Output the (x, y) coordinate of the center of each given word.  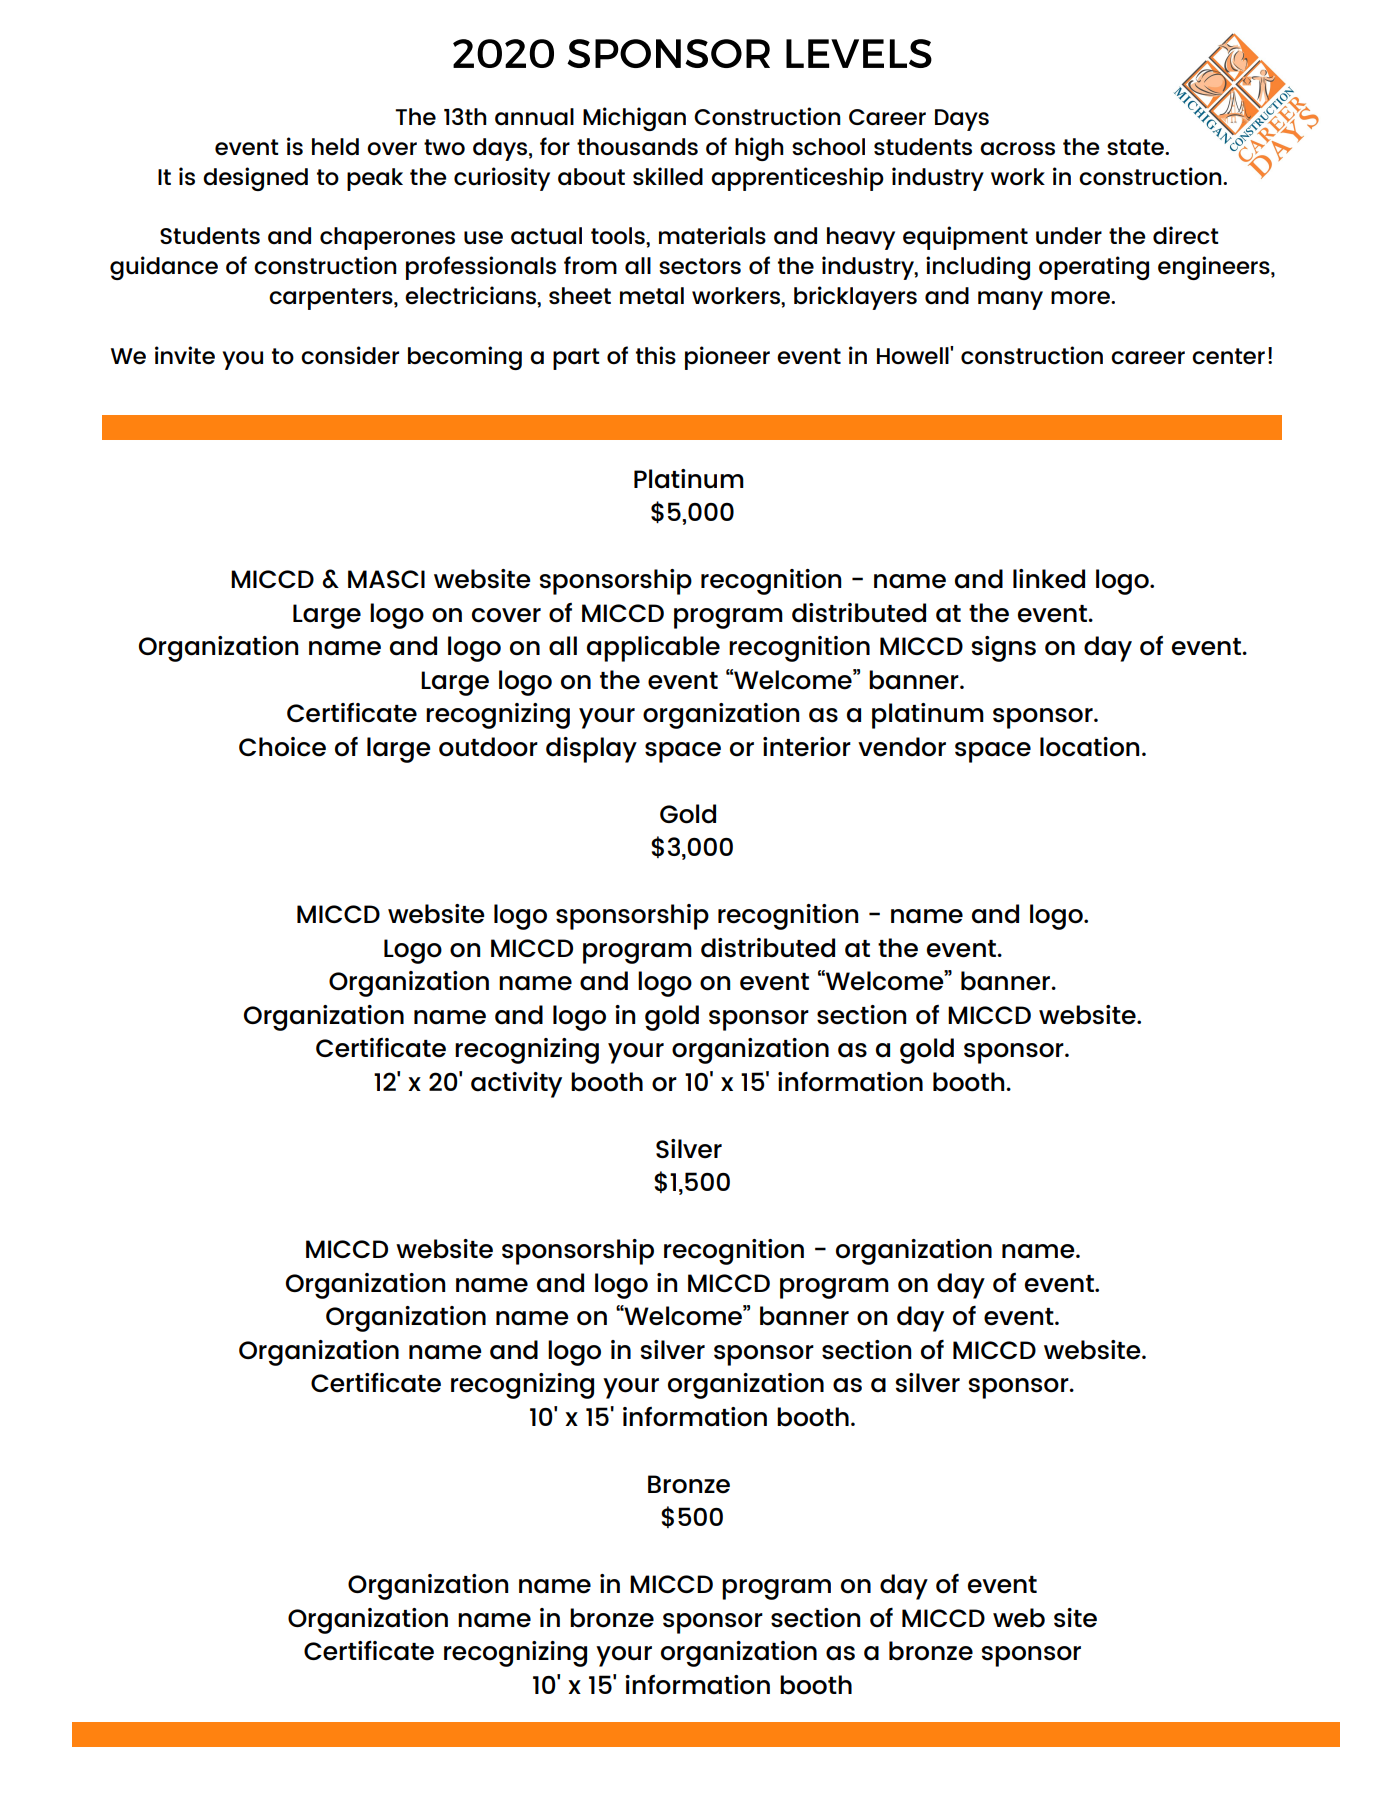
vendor (902, 747)
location (1089, 747)
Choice (282, 747)
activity (516, 1085)
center (1228, 356)
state (1137, 147)
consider (350, 355)
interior (807, 747)
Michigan (634, 119)
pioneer (727, 358)
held (335, 147)
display (591, 750)
